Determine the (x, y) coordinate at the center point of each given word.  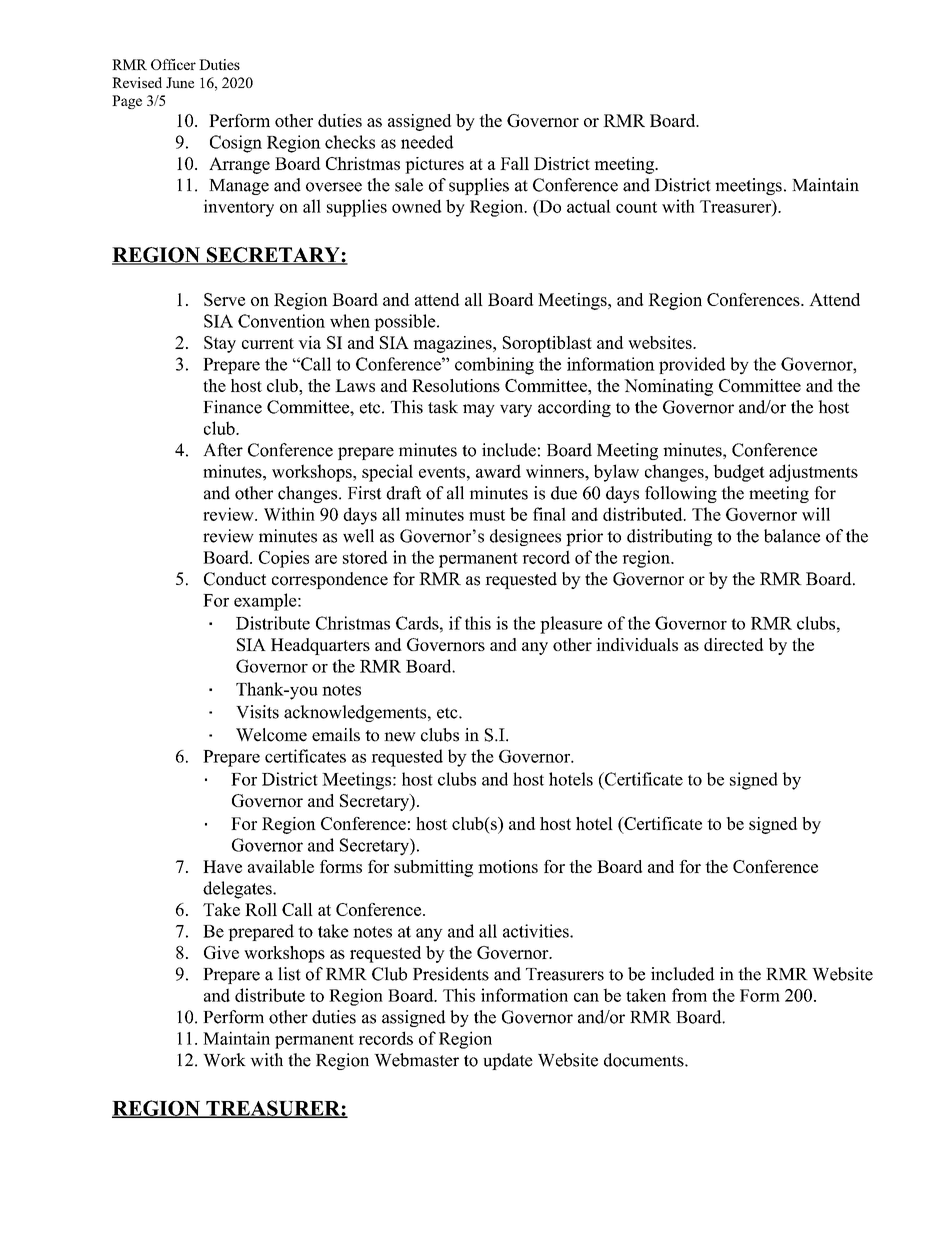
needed (427, 142)
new (400, 737)
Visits (257, 712)
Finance (232, 407)
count (636, 207)
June (180, 82)
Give (221, 952)
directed (734, 644)
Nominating (668, 387)
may (479, 410)
